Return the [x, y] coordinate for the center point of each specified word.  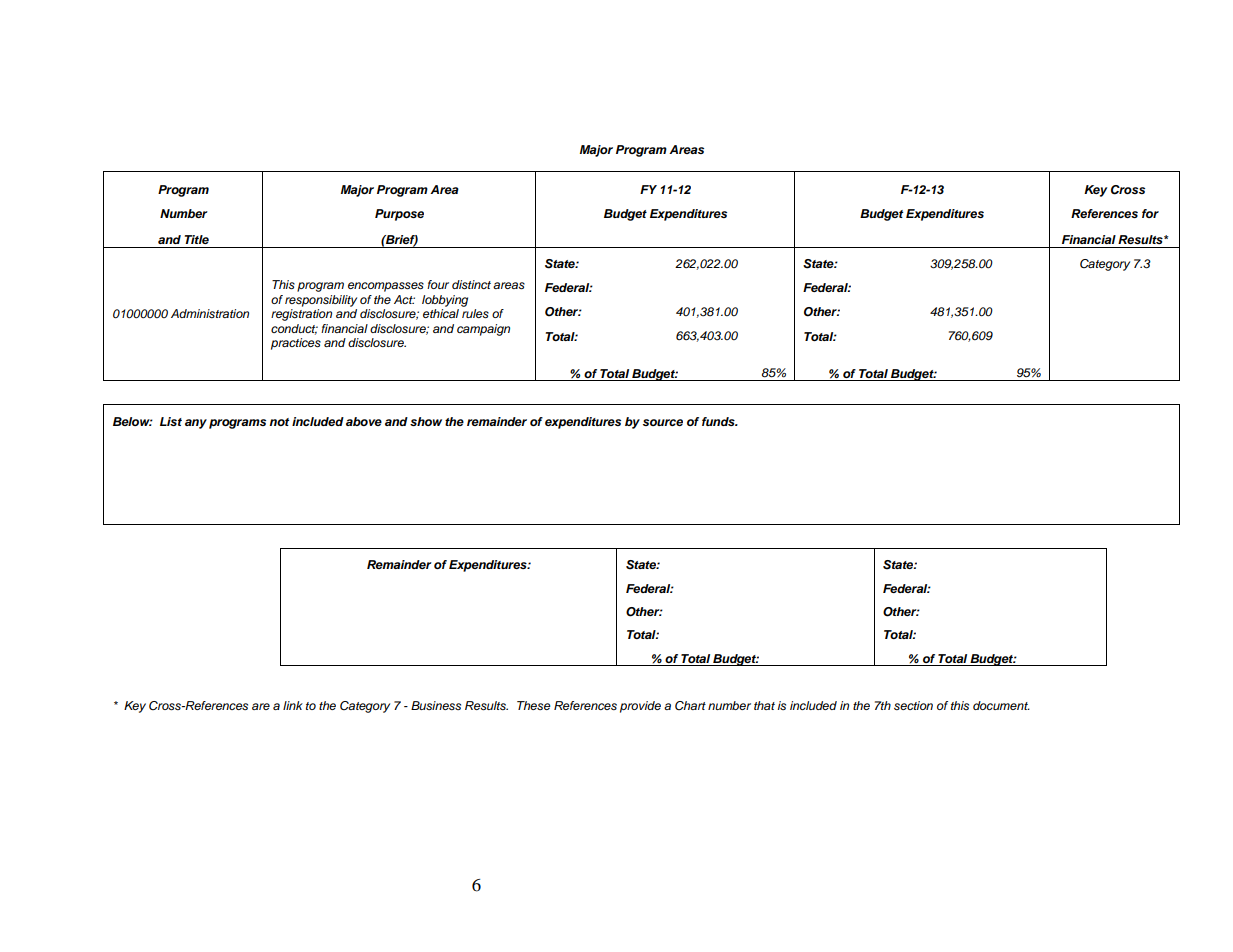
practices [296, 344]
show [426, 421]
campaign [483, 330]
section [913, 705]
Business [436, 705]
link [293, 705]
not [279, 422]
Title [197, 239]
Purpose [399, 215]
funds [719, 421]
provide [640, 707]
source [663, 422]
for [1150, 213]
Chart [690, 705]
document [1001, 705]
